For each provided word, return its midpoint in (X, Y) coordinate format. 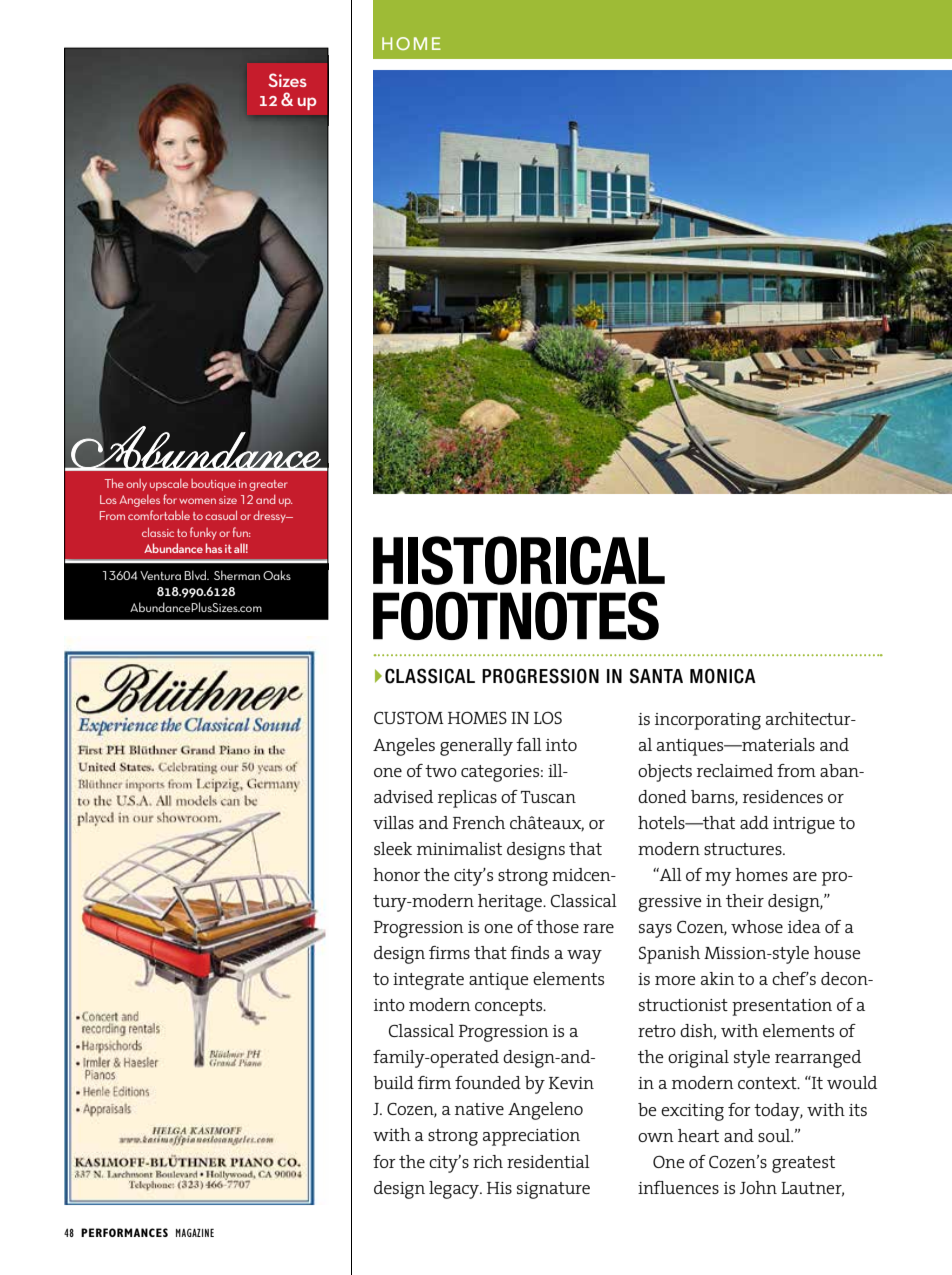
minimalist (459, 848)
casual (221, 515)
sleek (393, 848)
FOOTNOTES (516, 615)
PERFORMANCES (124, 1232)
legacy (455, 1190)
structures (744, 849)
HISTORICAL (519, 560)
